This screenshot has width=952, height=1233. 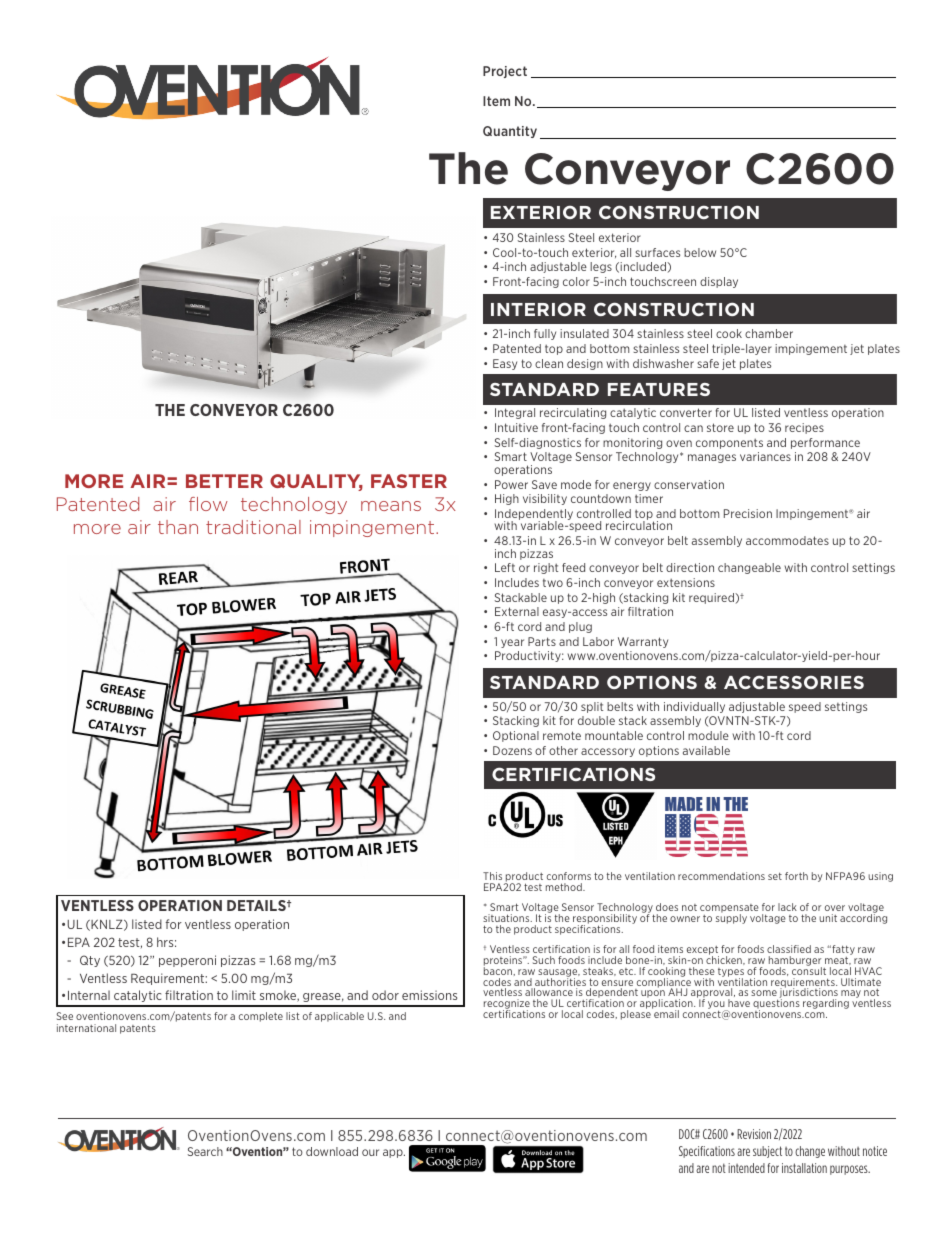 I want to click on below, so click(x=700, y=252).
